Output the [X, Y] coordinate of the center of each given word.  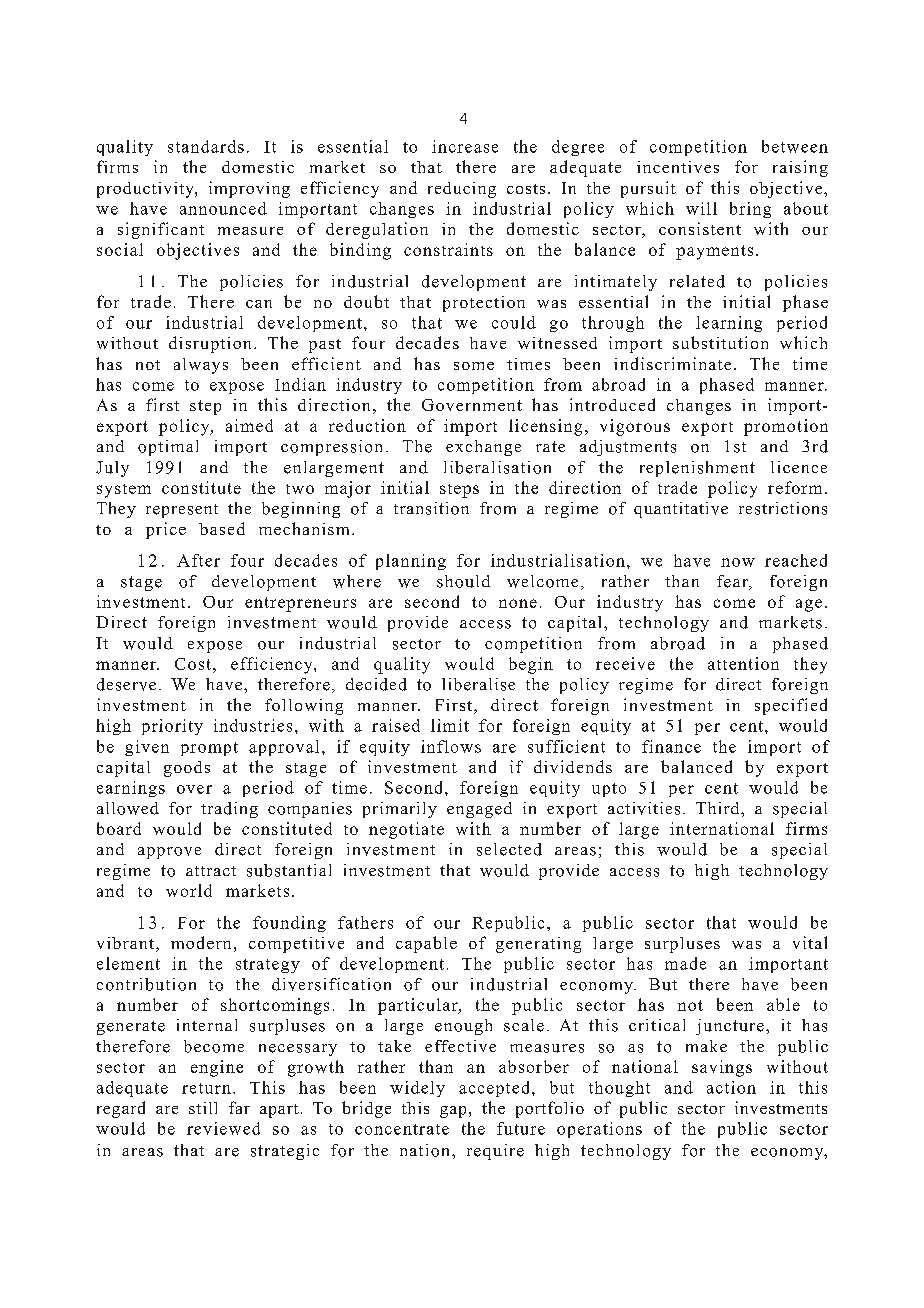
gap [453, 1112]
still [203, 1108]
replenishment [697, 469]
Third [719, 808]
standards [206, 146]
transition [431, 508]
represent [182, 511]
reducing [462, 190]
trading [229, 810]
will [701, 208]
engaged [479, 810]
